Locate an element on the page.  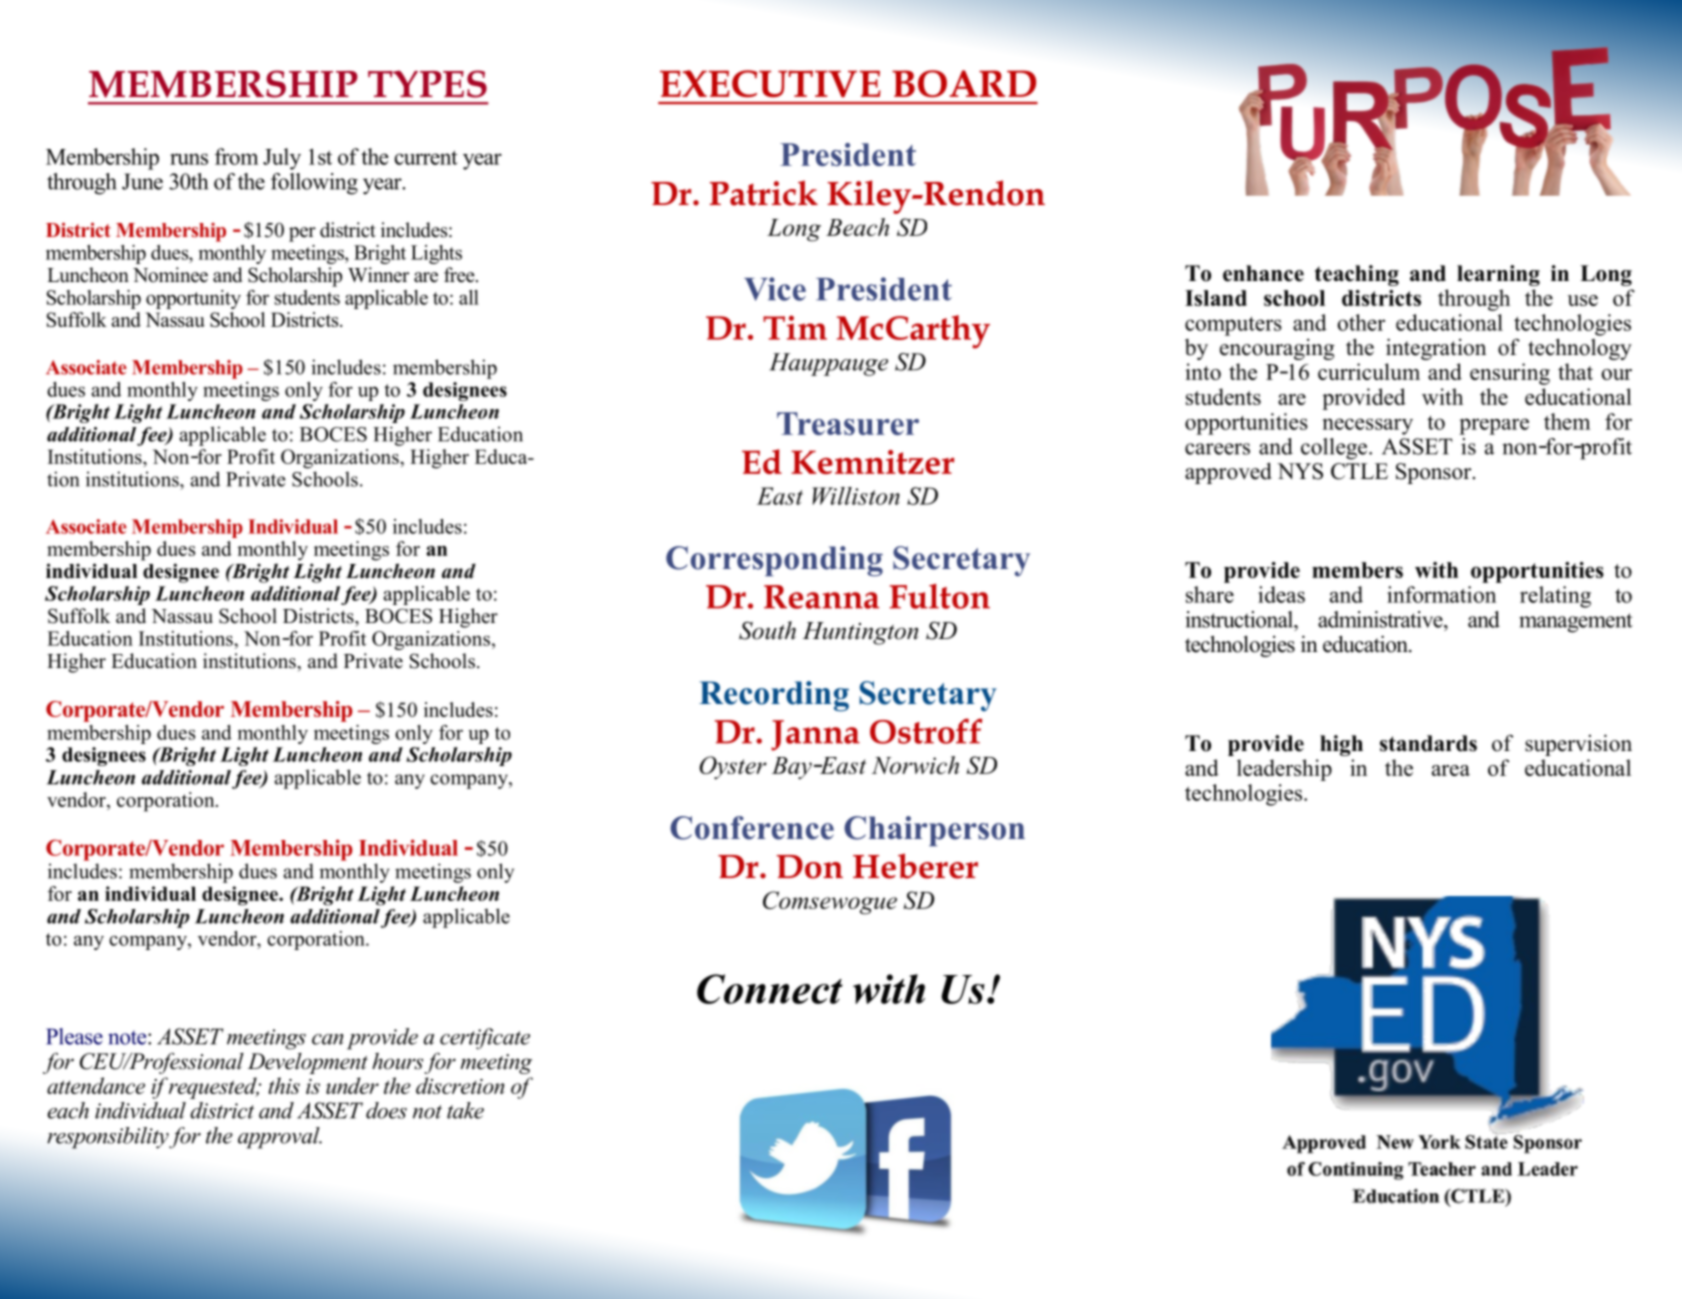
Williston is located at coordinates (856, 496).
